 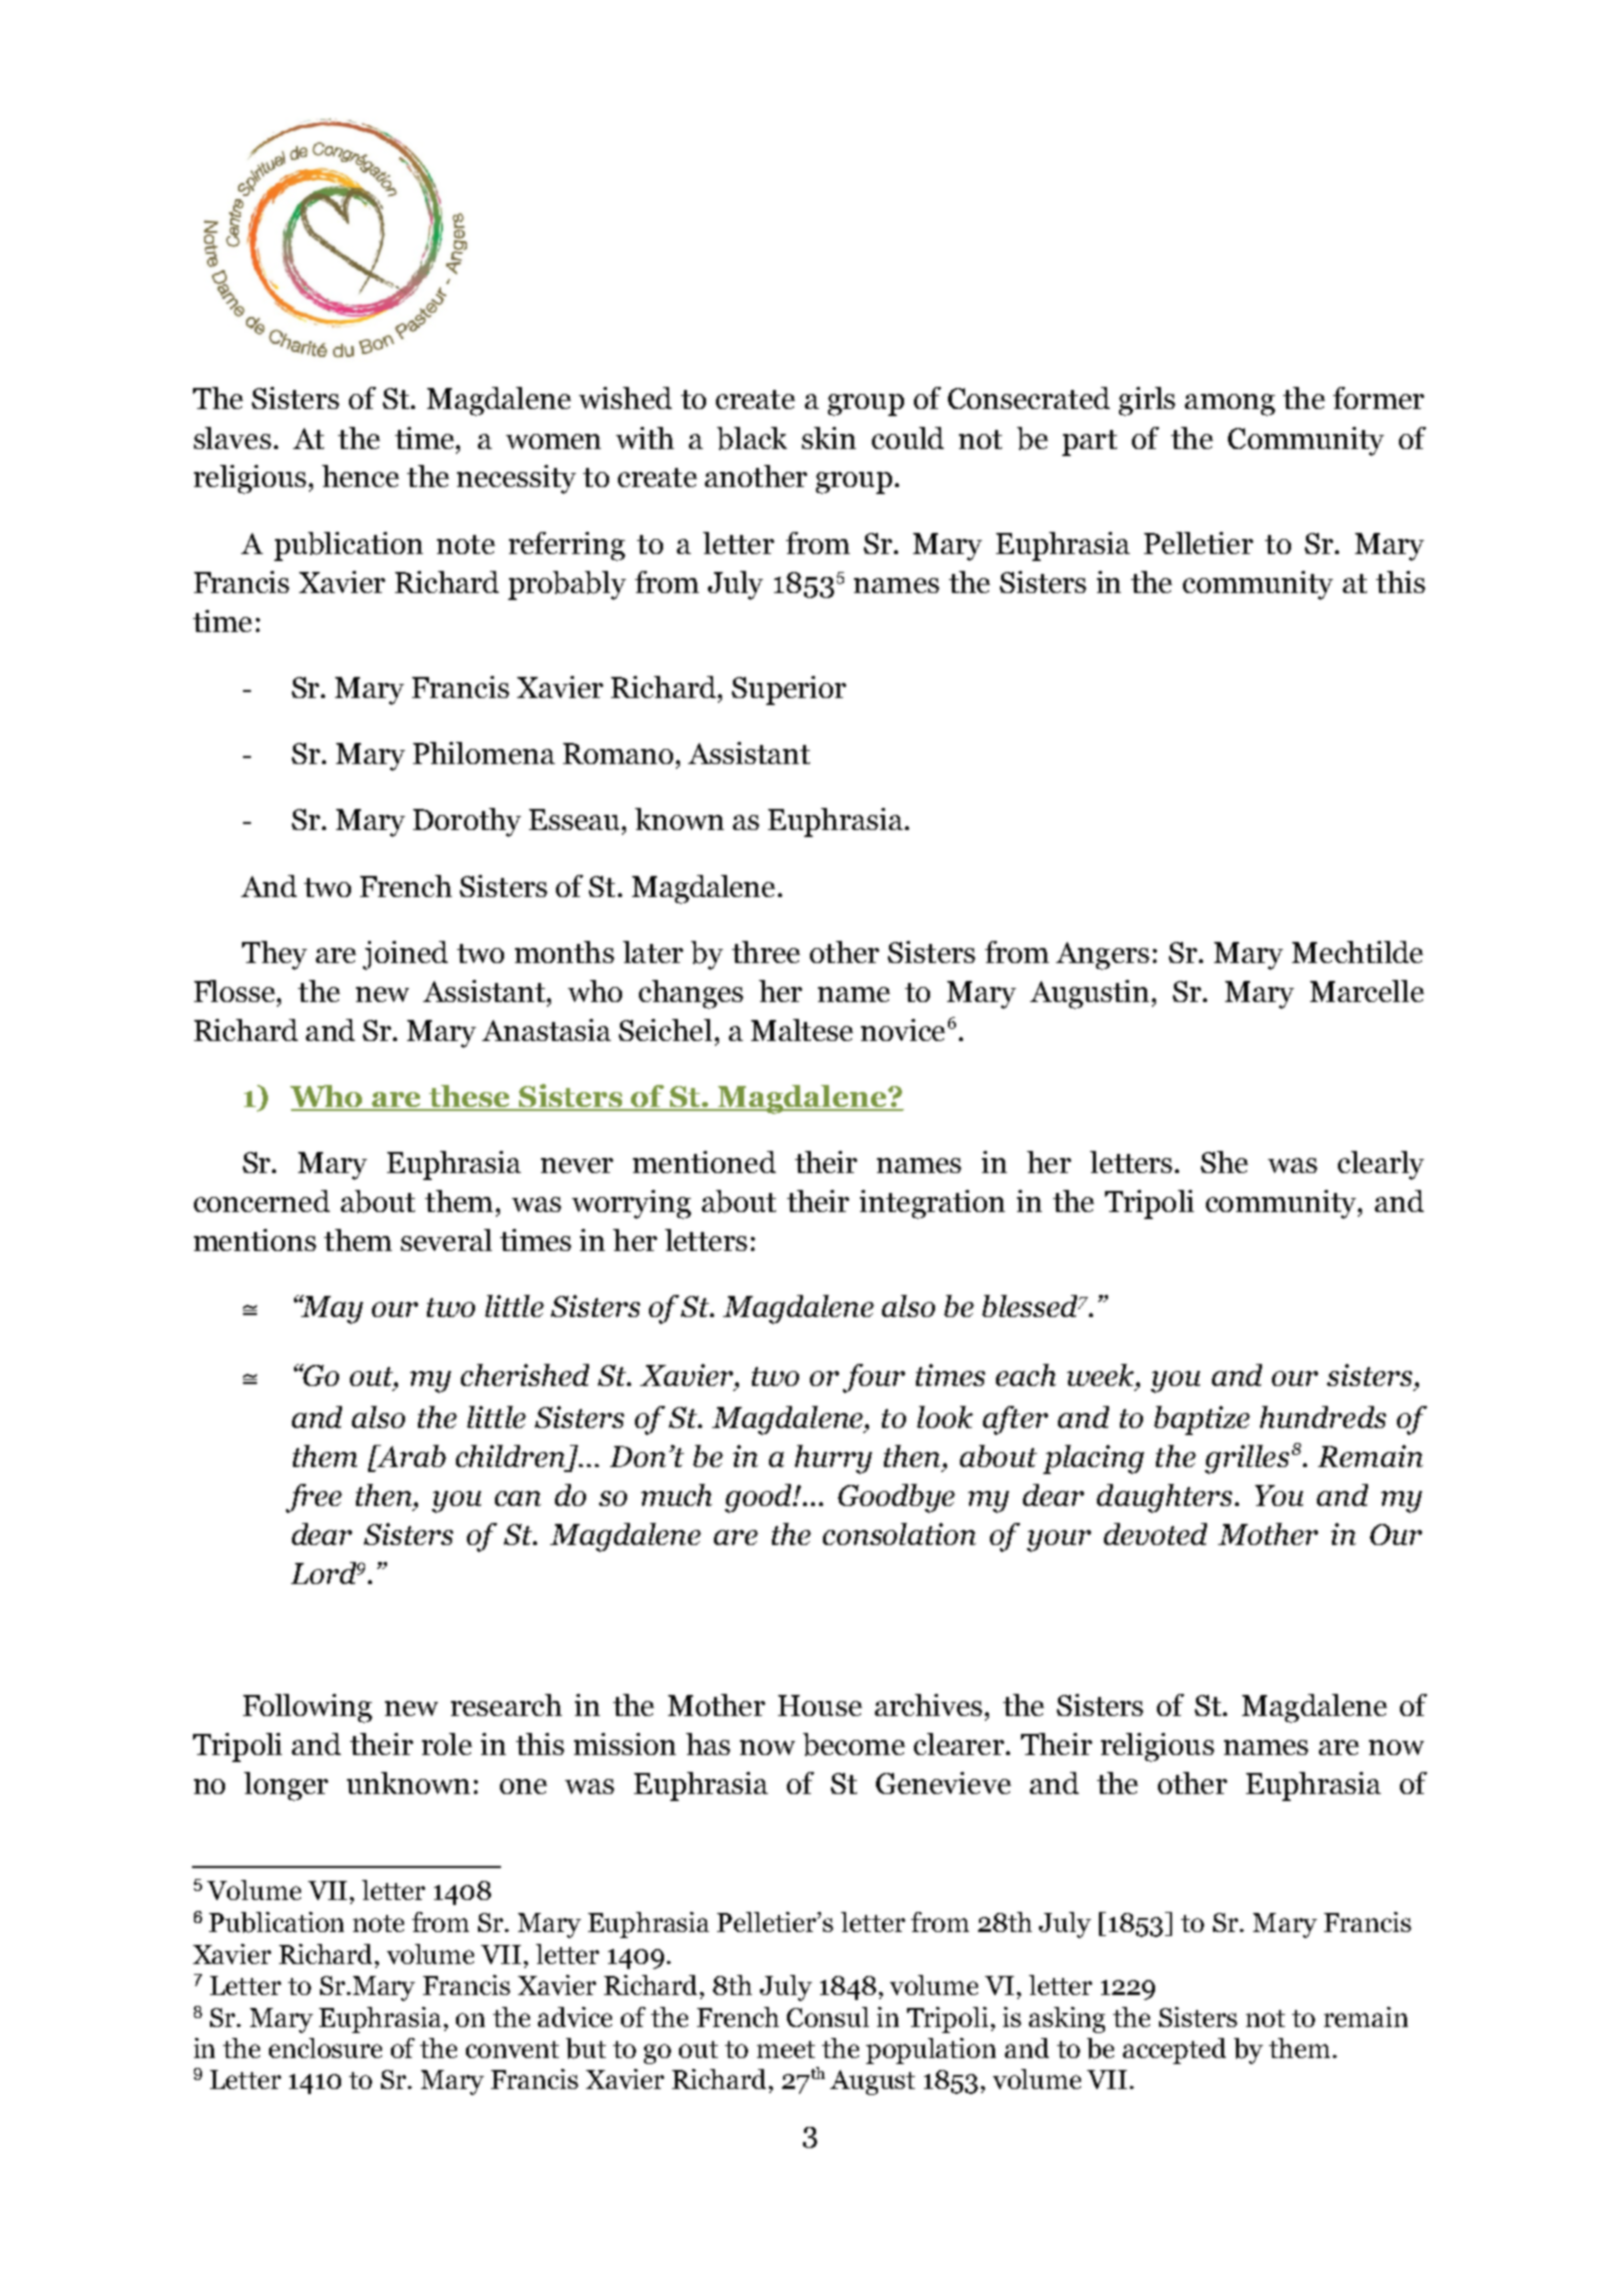 I want to click on integration, so click(x=932, y=1204).
